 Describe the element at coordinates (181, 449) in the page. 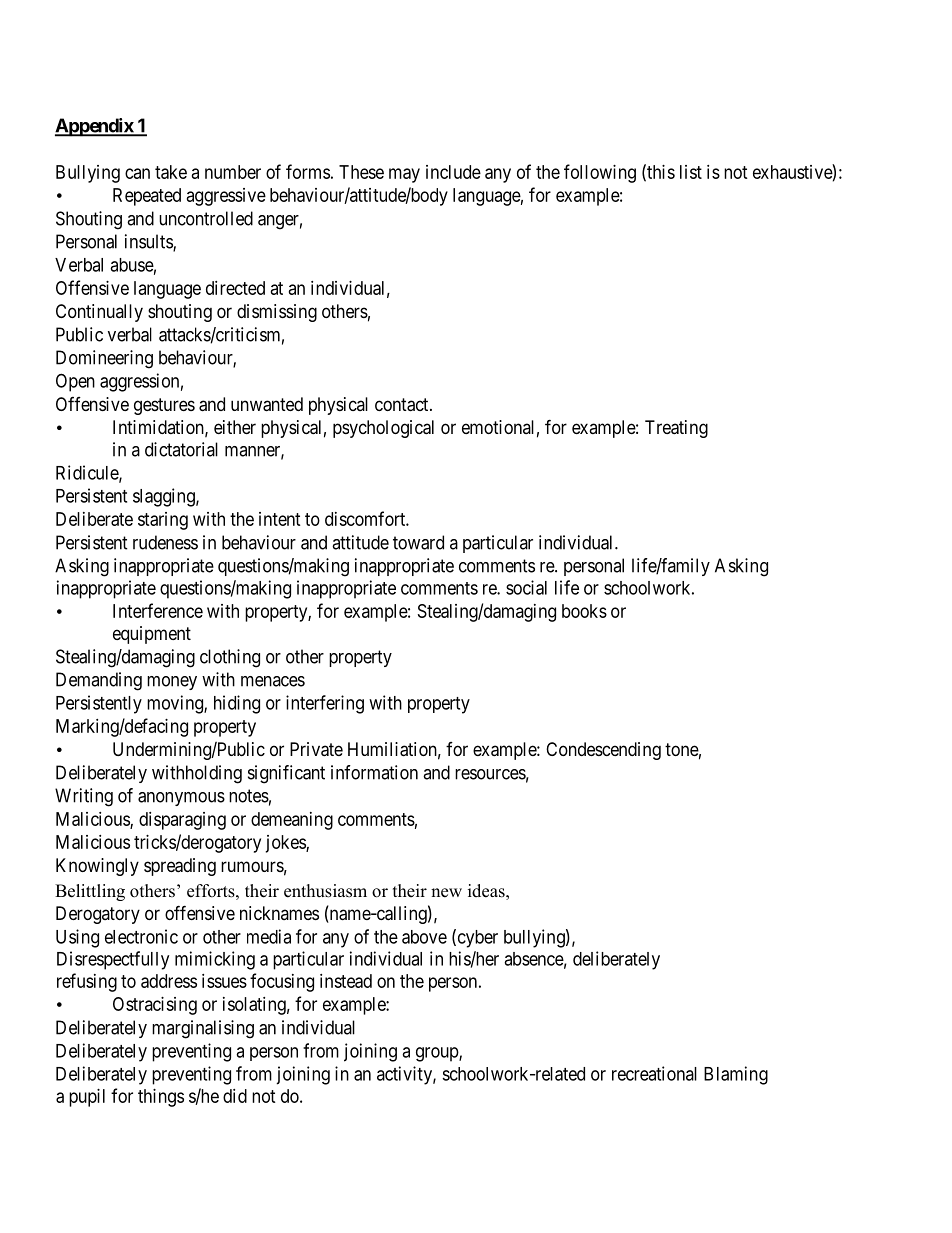

I see `dictatorial` at that location.
